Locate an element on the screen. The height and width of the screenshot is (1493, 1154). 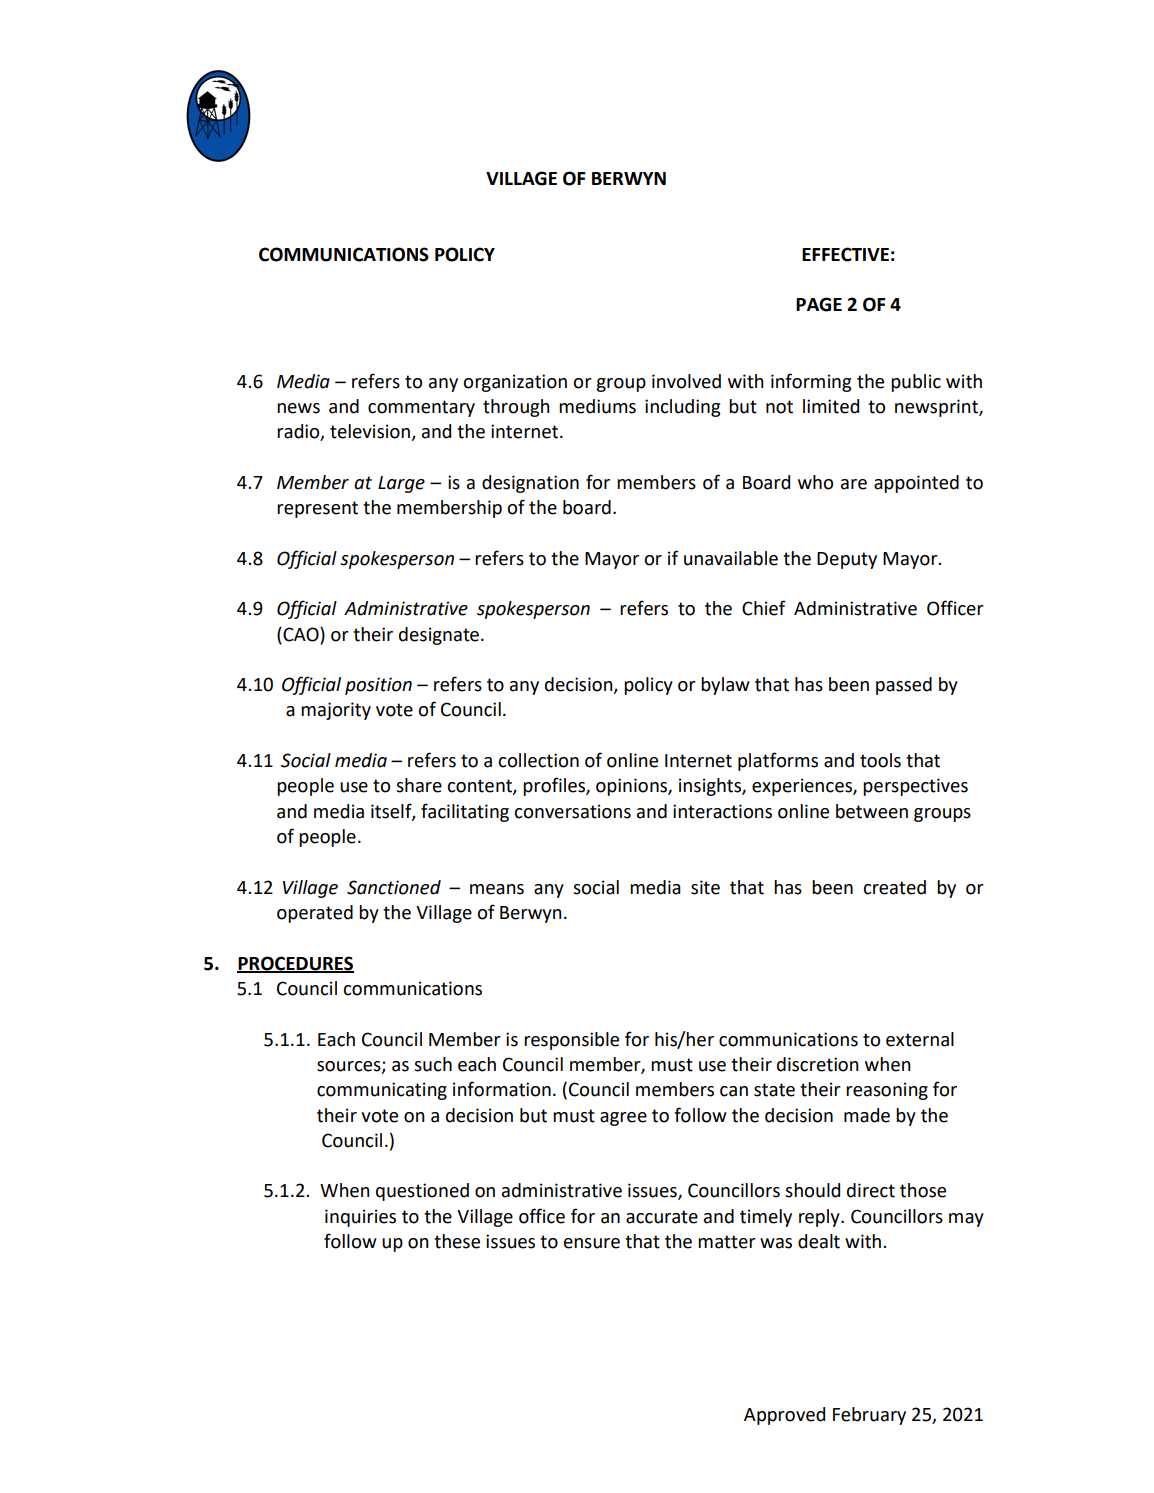
involved is located at coordinates (686, 381).
